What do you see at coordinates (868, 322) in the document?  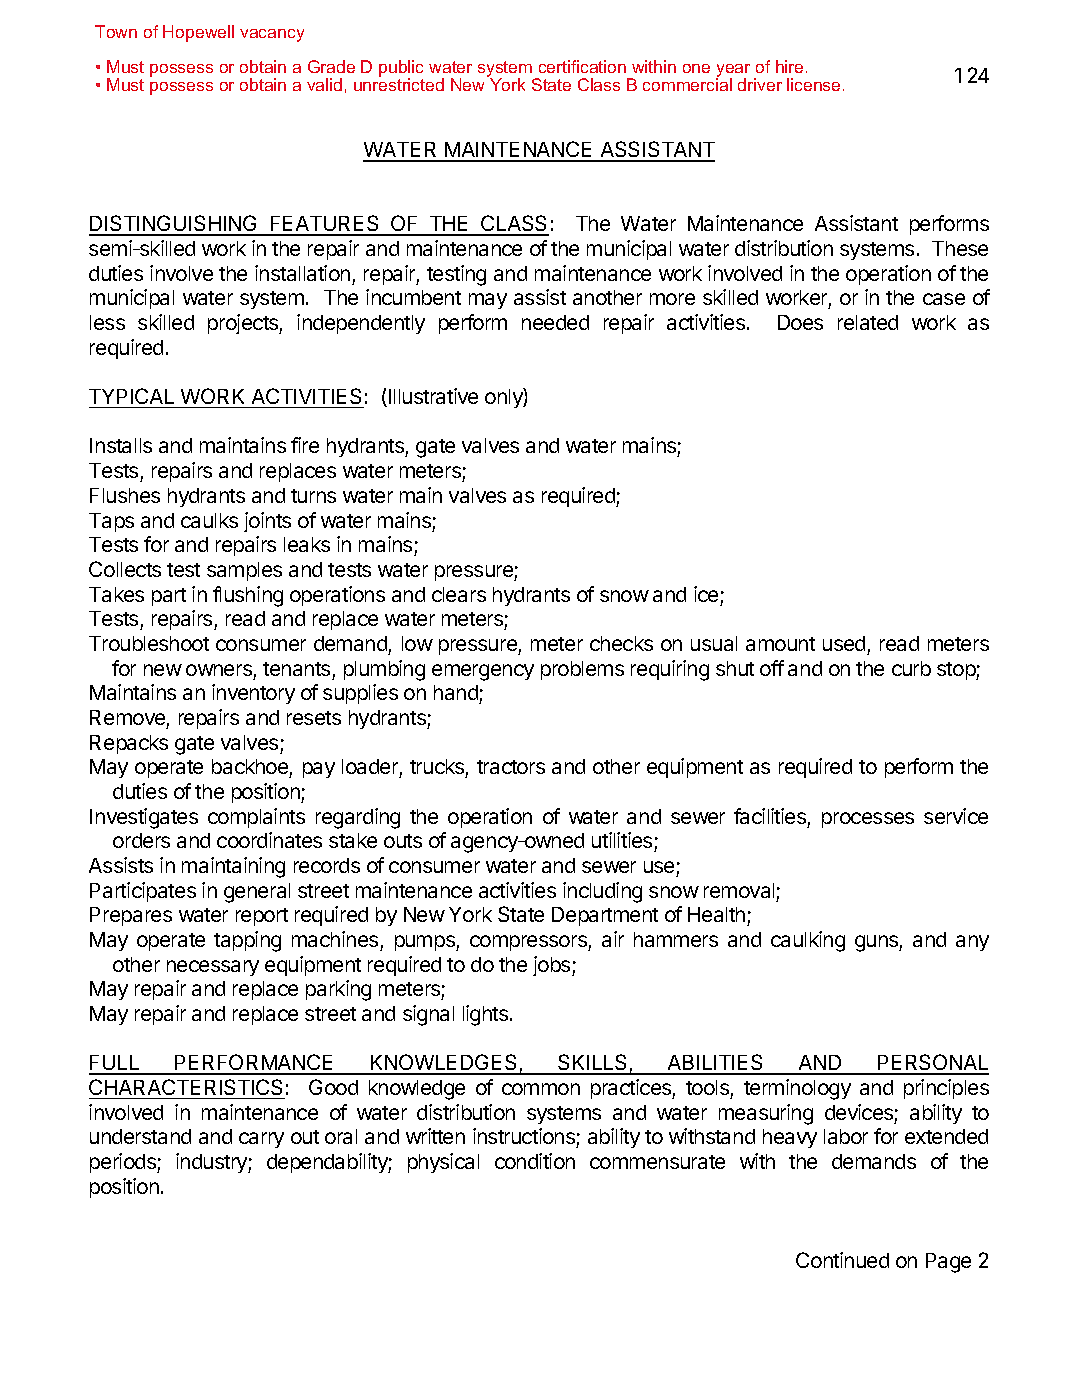 I see `related` at bounding box center [868, 322].
